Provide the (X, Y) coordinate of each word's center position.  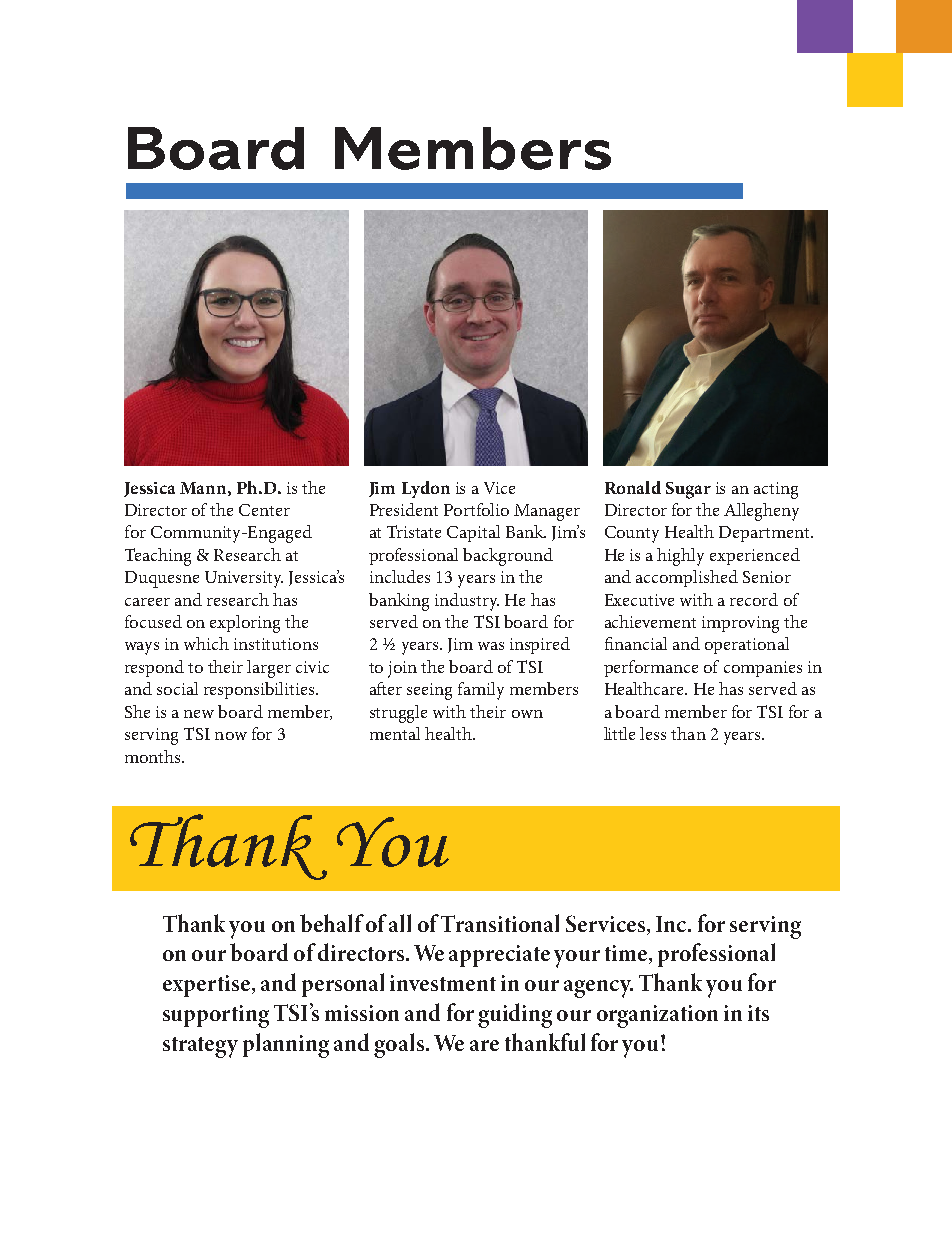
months (154, 756)
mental (395, 733)
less (653, 733)
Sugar (688, 490)
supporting (216, 1016)
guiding (515, 1015)
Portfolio (476, 509)
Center (264, 510)
